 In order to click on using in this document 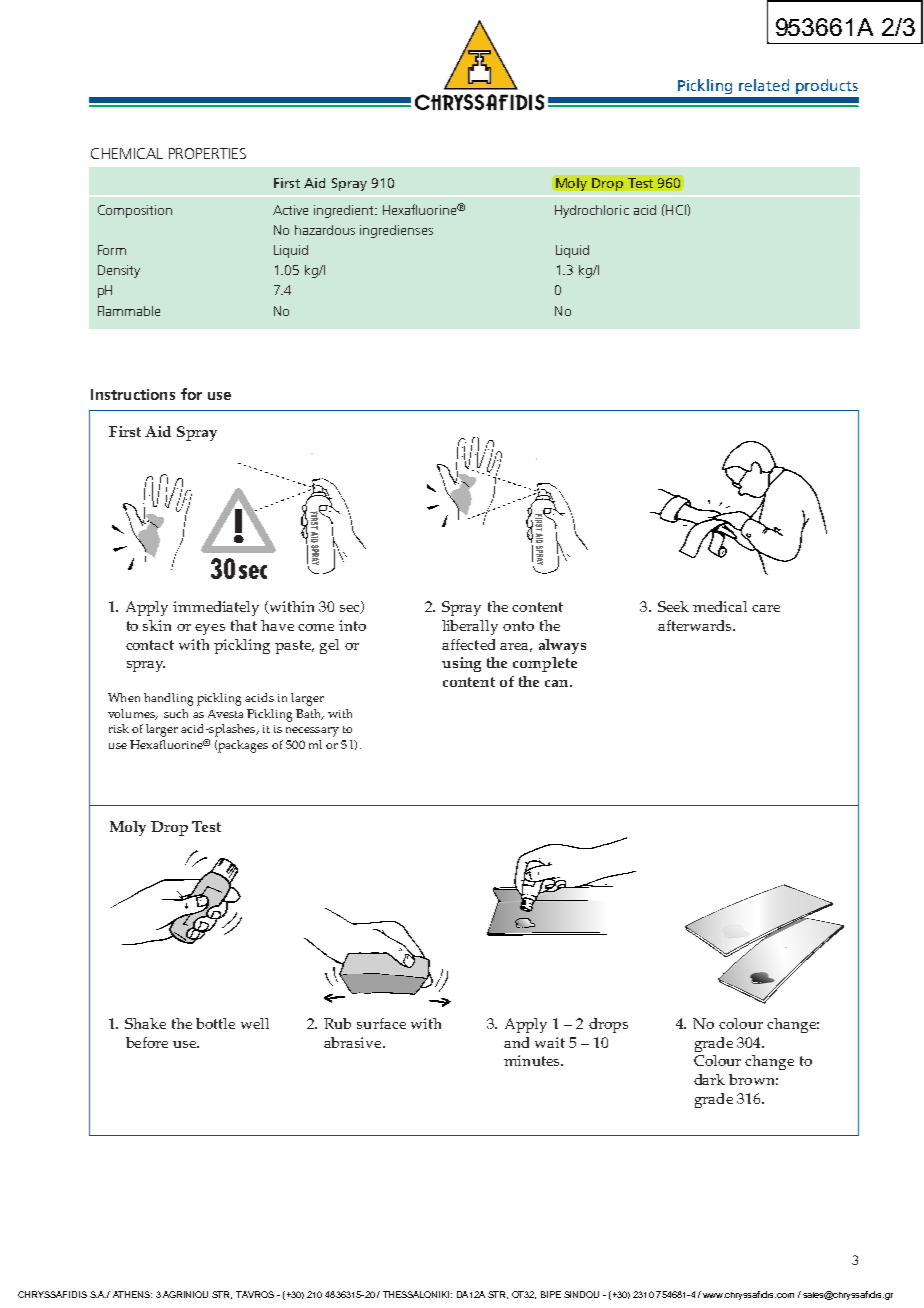, I will do `click(461, 664)`.
